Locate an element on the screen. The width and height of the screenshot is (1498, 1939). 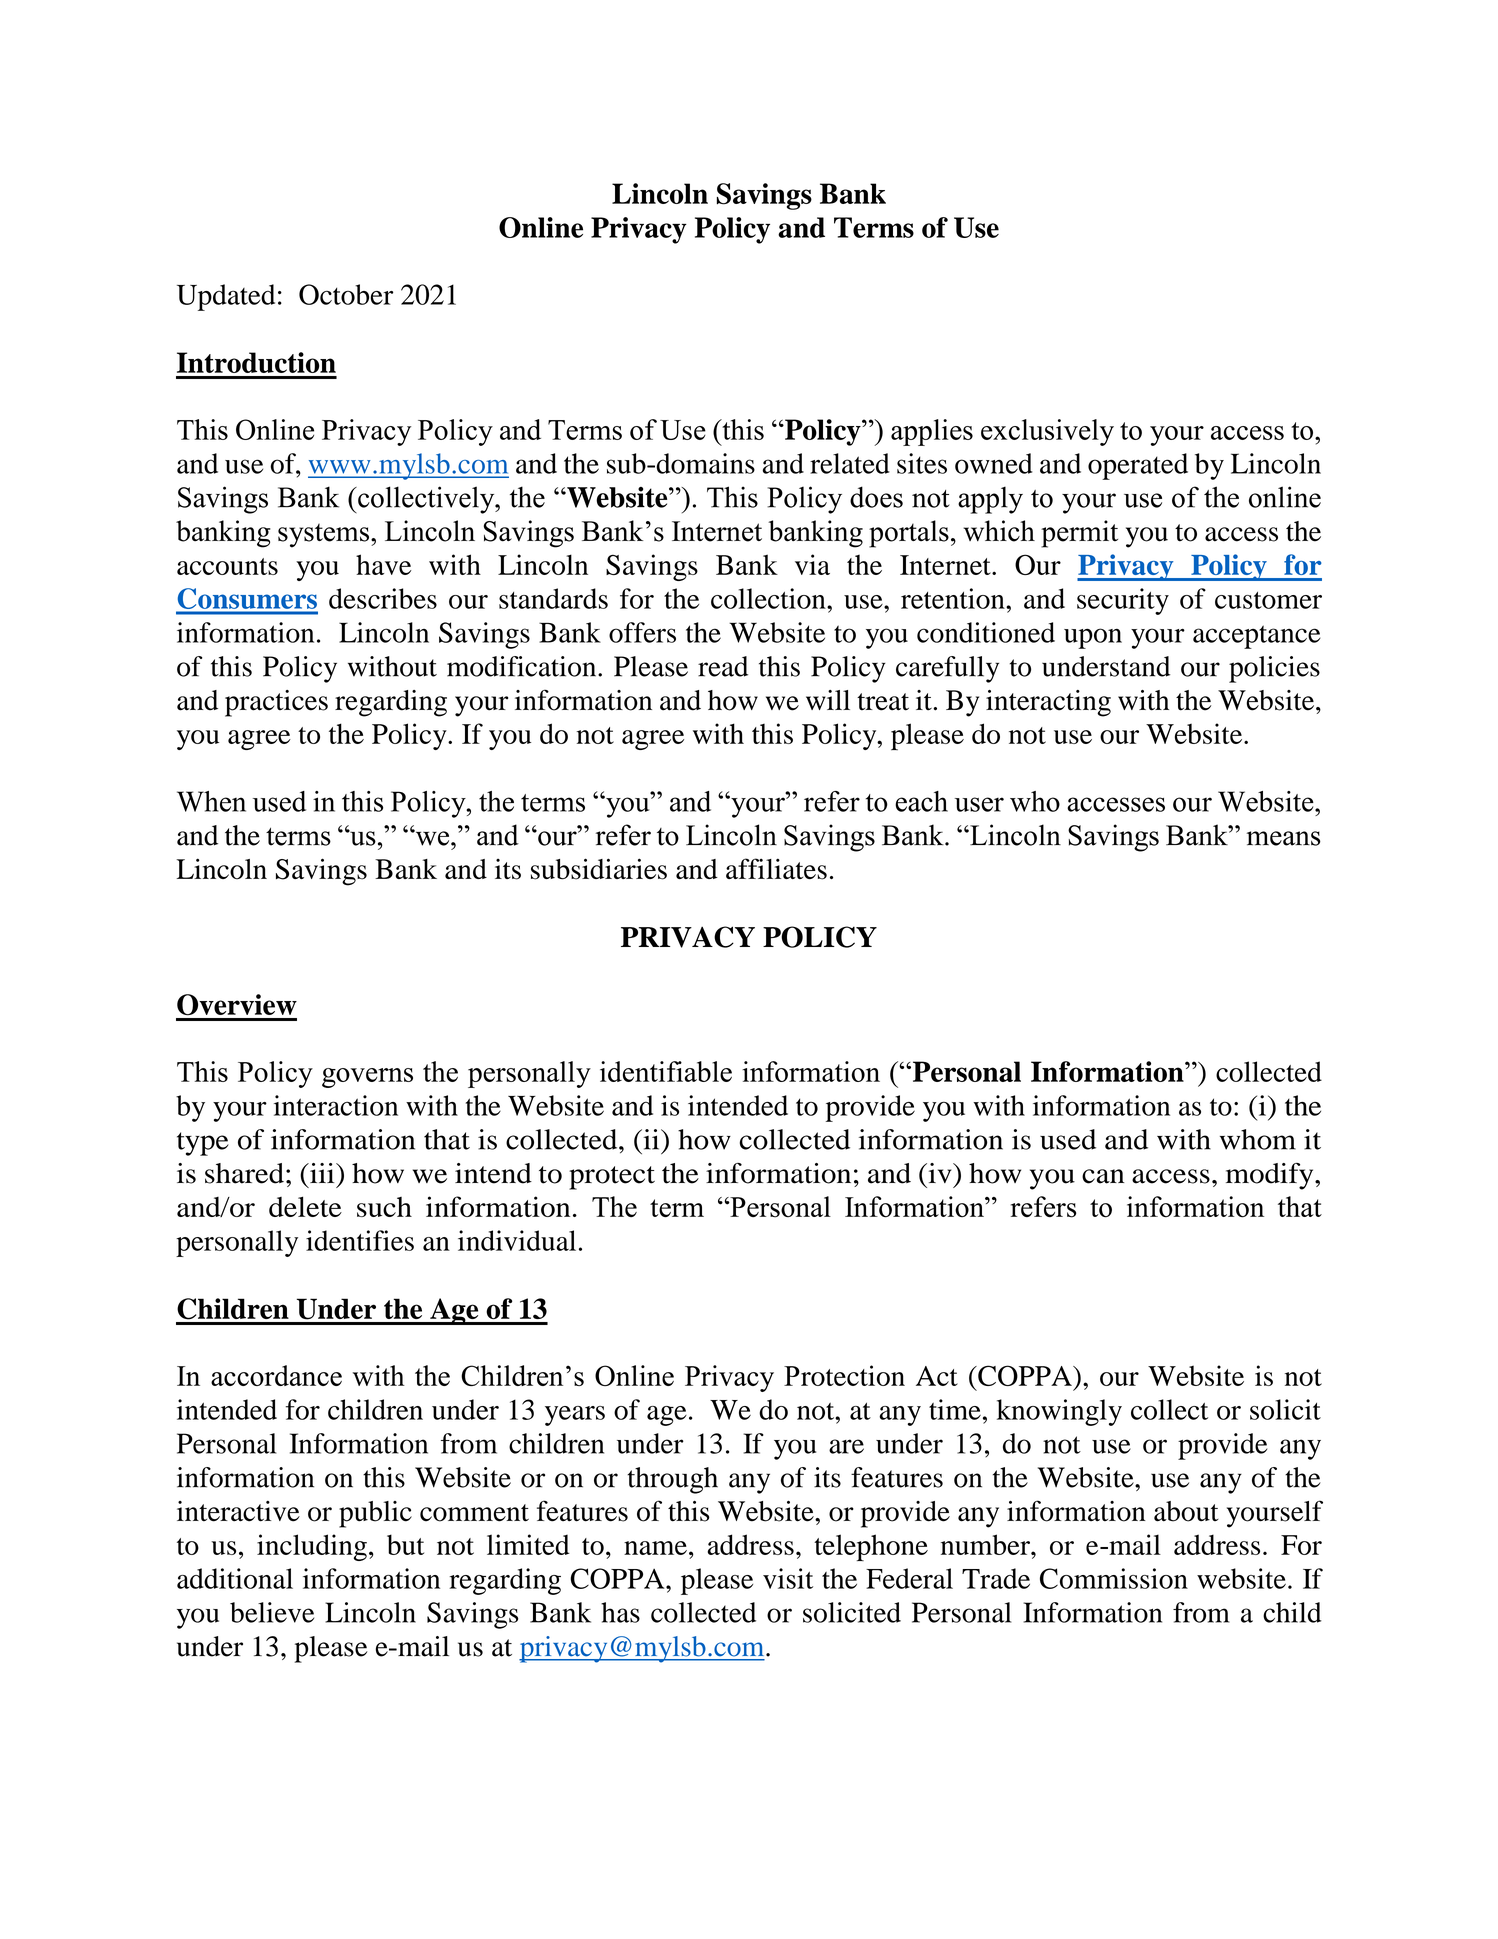
identifies is located at coordinates (360, 1240).
